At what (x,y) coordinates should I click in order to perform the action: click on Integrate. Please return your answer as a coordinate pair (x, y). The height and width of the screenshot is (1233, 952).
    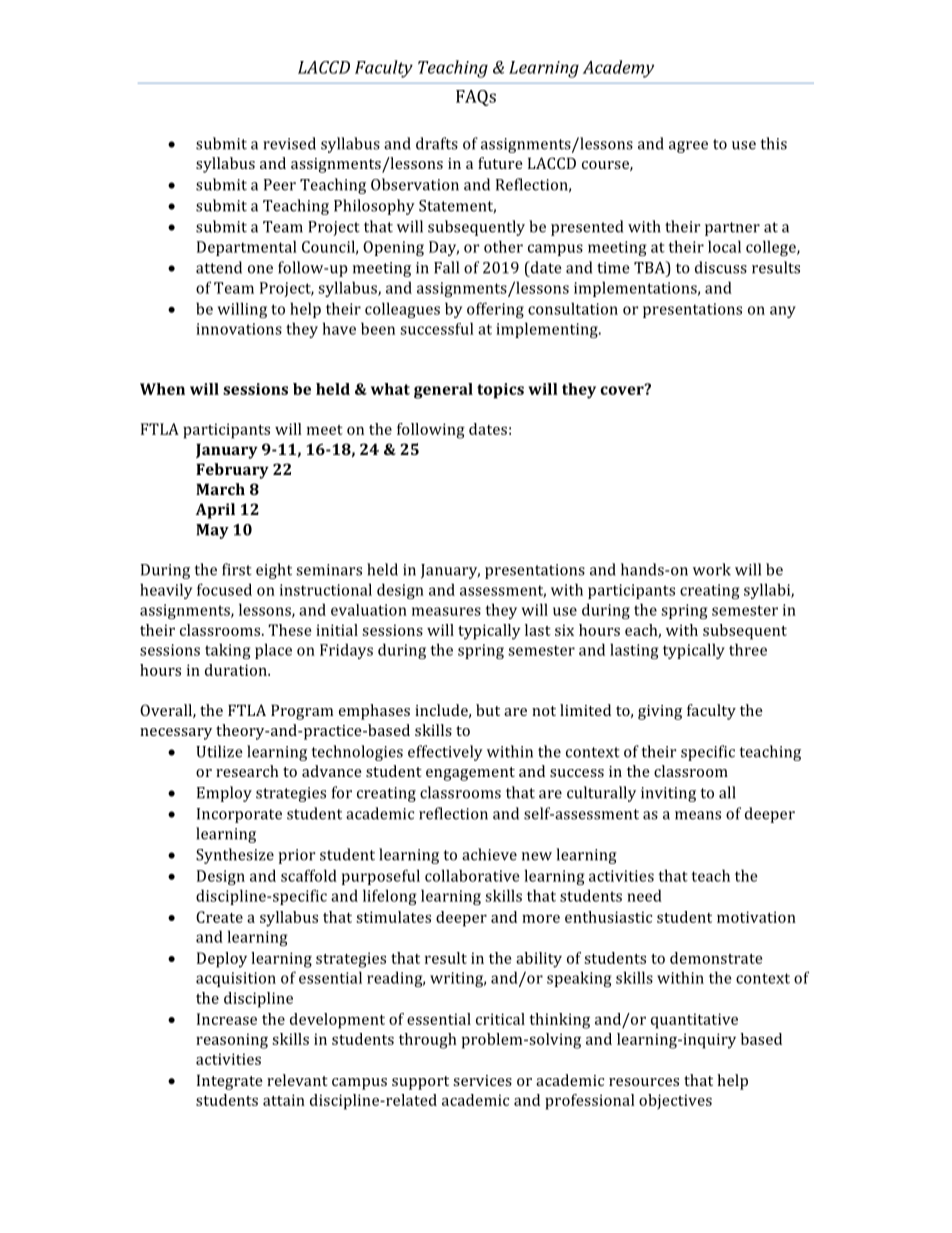
    Looking at the image, I should click on (230, 1082).
